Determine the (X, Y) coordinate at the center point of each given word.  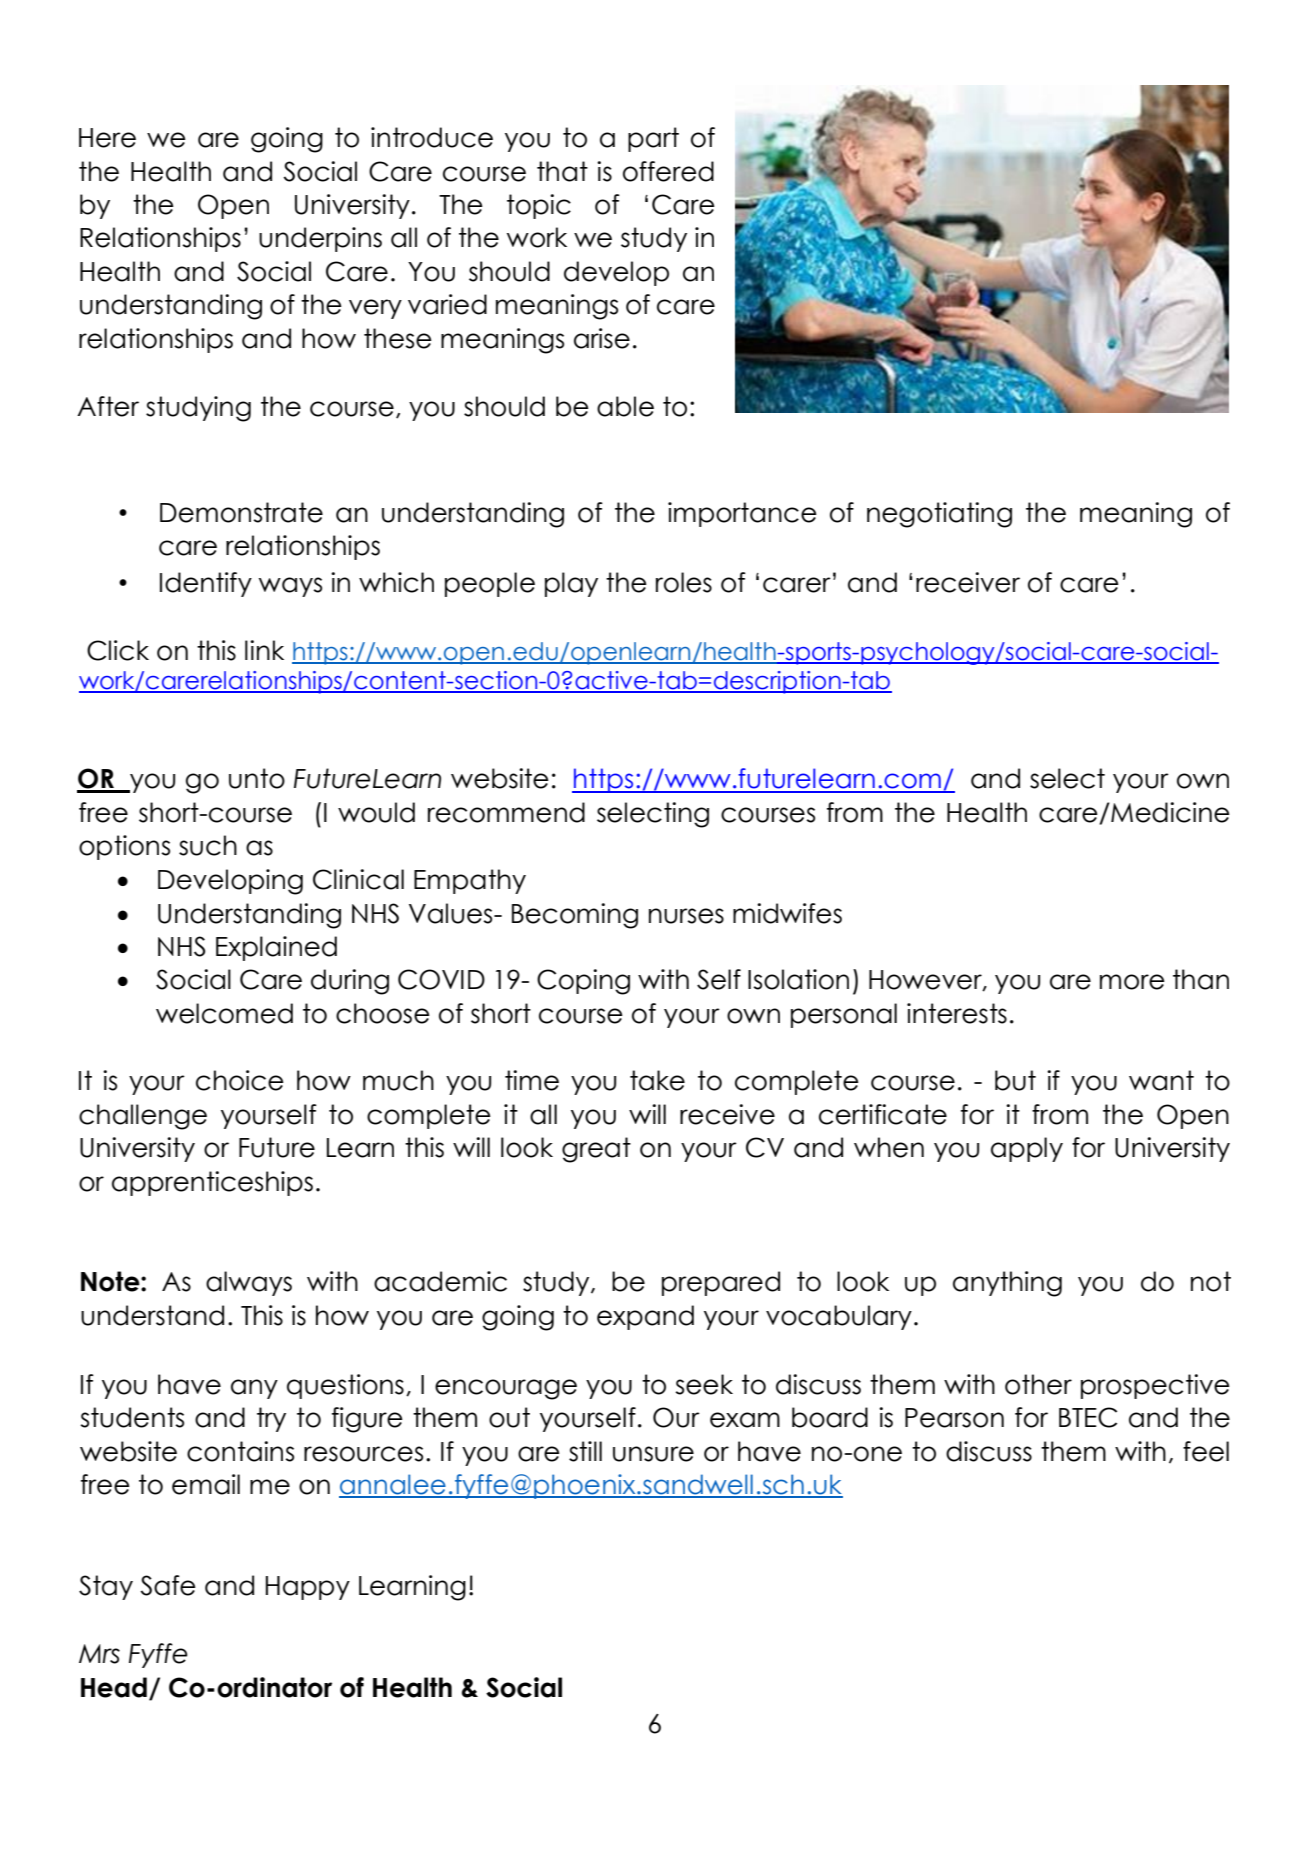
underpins (320, 239)
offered (668, 171)
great (596, 1150)
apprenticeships (212, 1183)
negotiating (939, 515)
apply (1027, 1149)
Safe (168, 1585)
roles (684, 582)
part (653, 139)
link (264, 650)
